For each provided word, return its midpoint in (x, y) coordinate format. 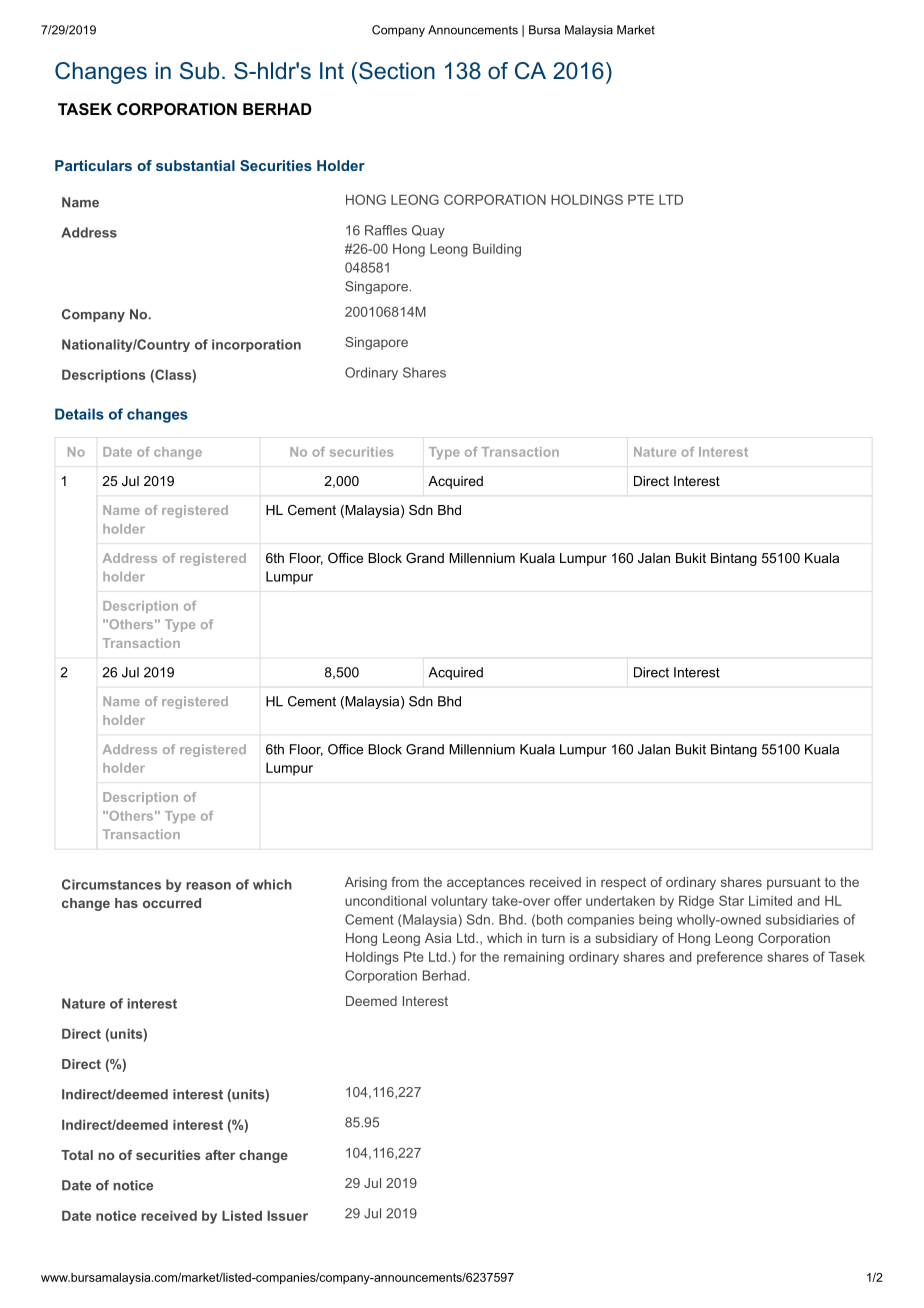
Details (79, 414)
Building (497, 250)
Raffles (386, 230)
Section (397, 71)
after (220, 1155)
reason (208, 886)
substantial (195, 165)
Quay (428, 231)
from (405, 882)
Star (731, 900)
